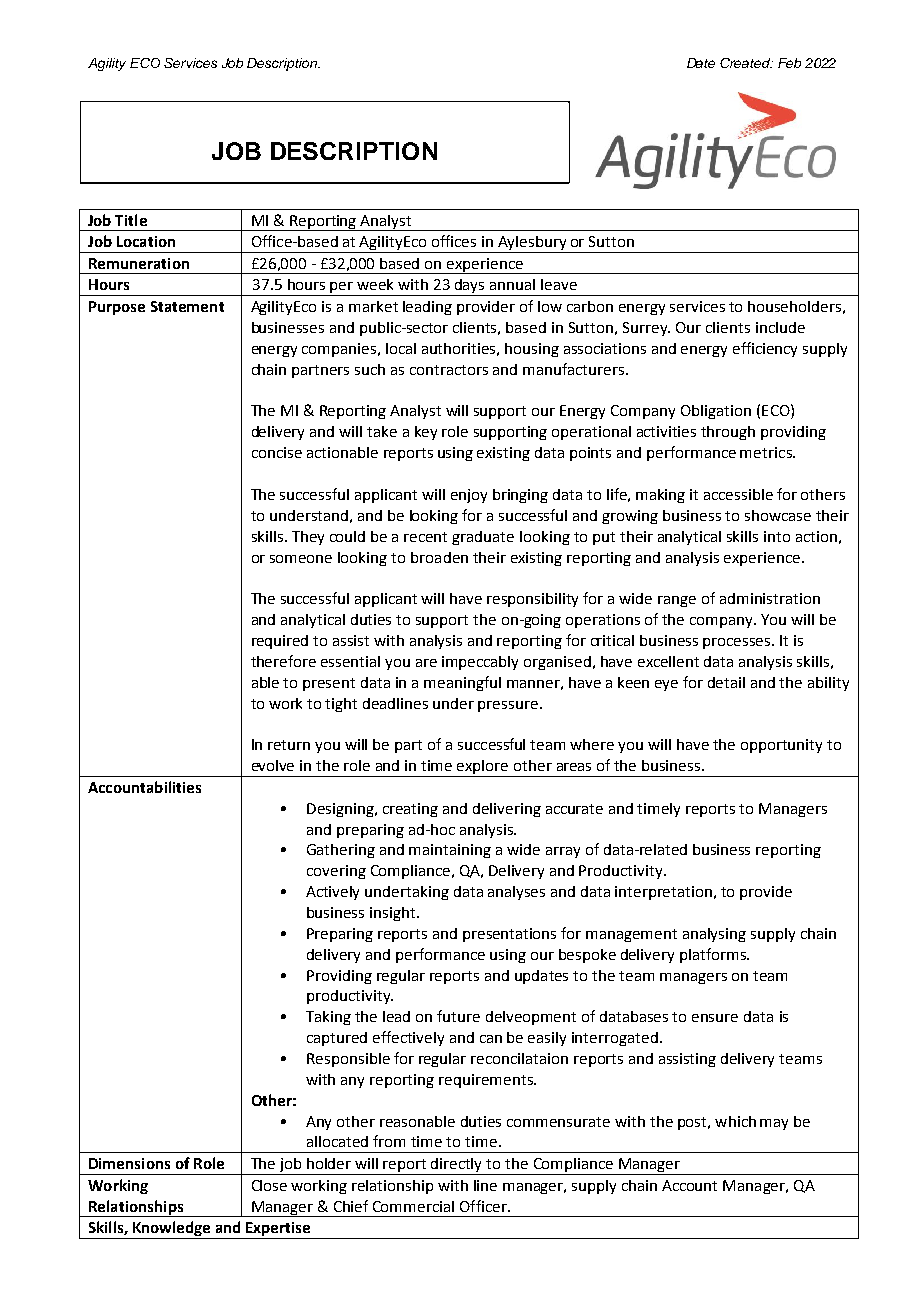  What do you see at coordinates (781, 746) in the screenshot?
I see `opportunity` at bounding box center [781, 746].
